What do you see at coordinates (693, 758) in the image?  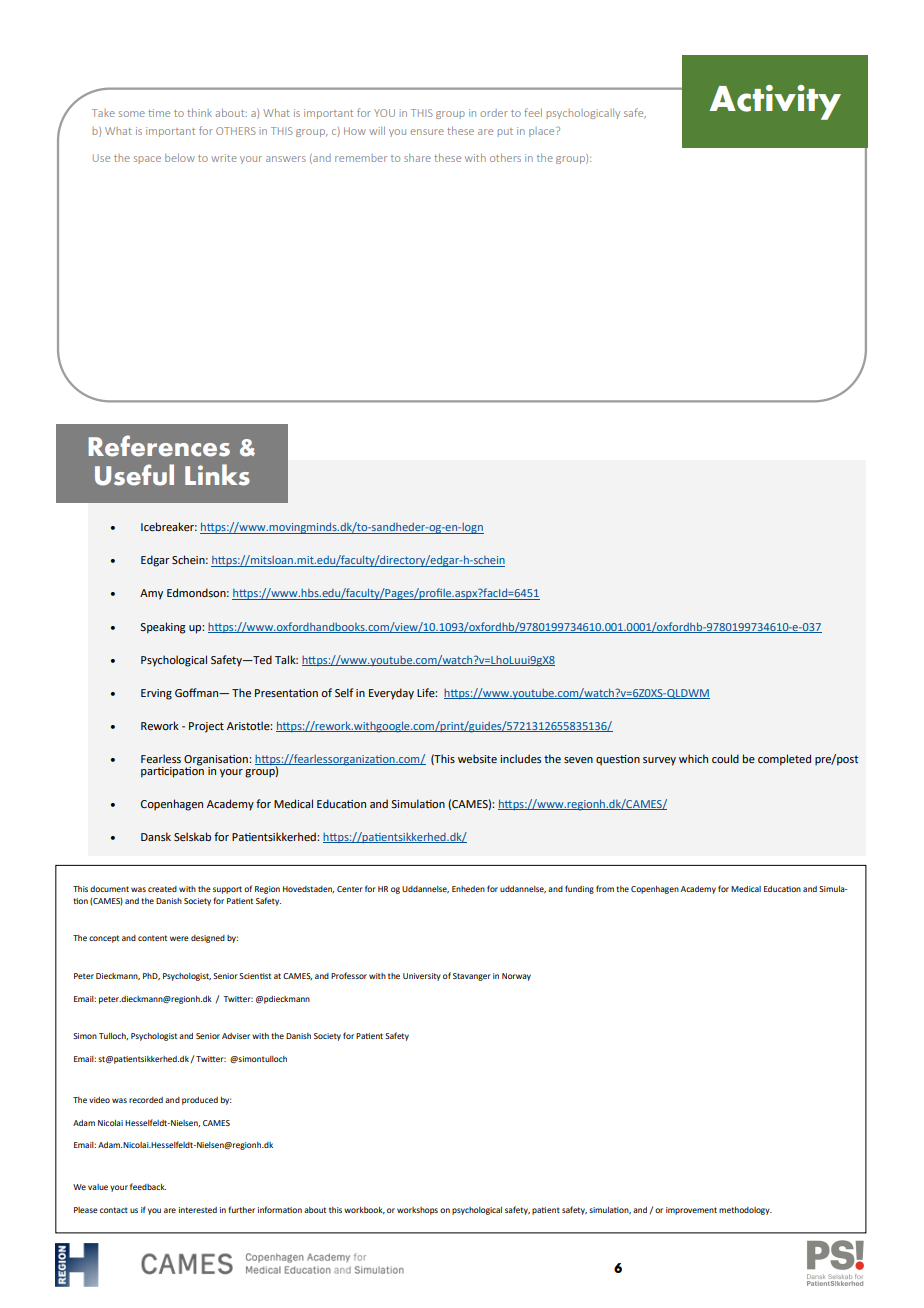 I see `which` at bounding box center [693, 758].
